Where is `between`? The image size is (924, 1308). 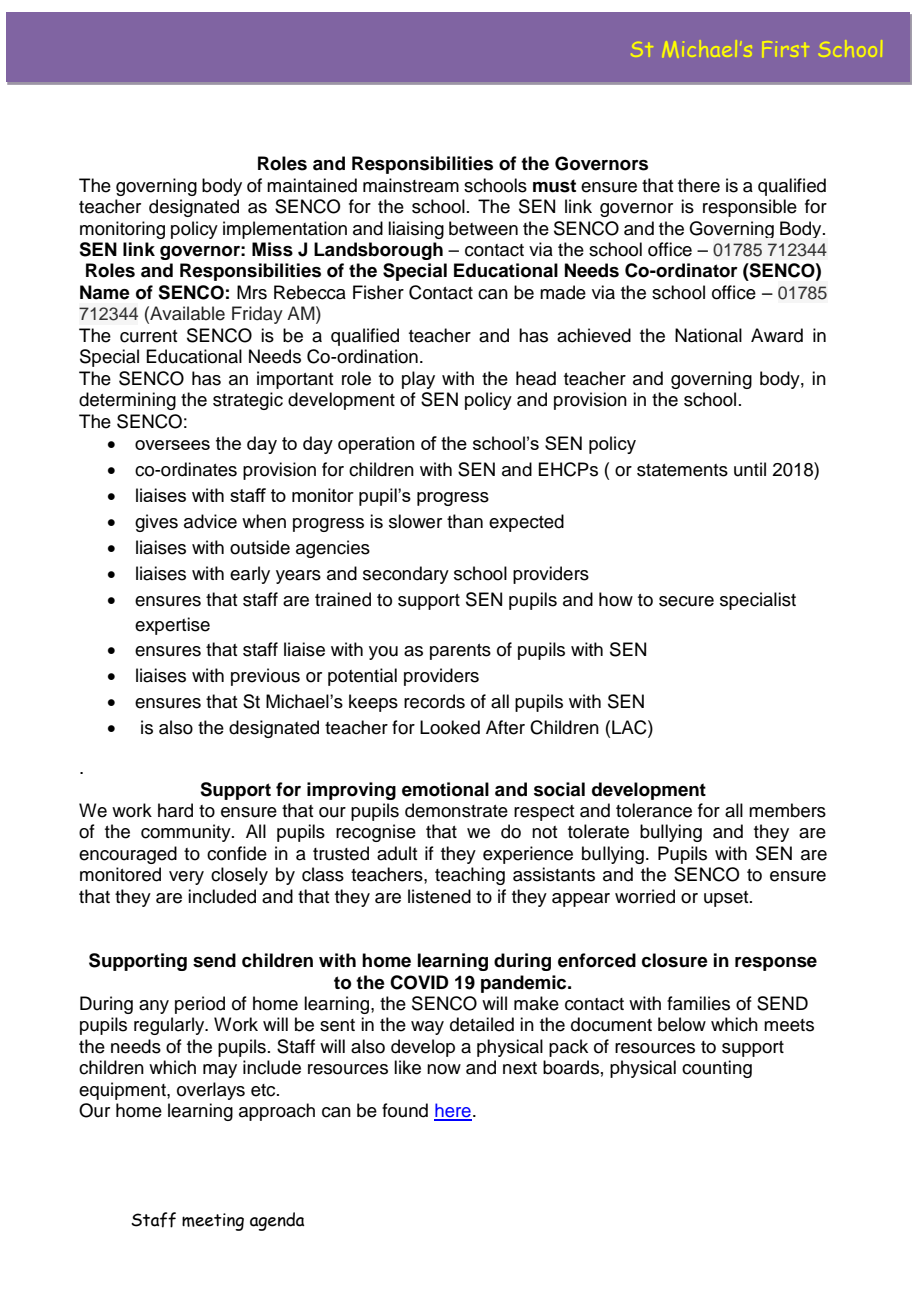 between is located at coordinates (483, 228).
